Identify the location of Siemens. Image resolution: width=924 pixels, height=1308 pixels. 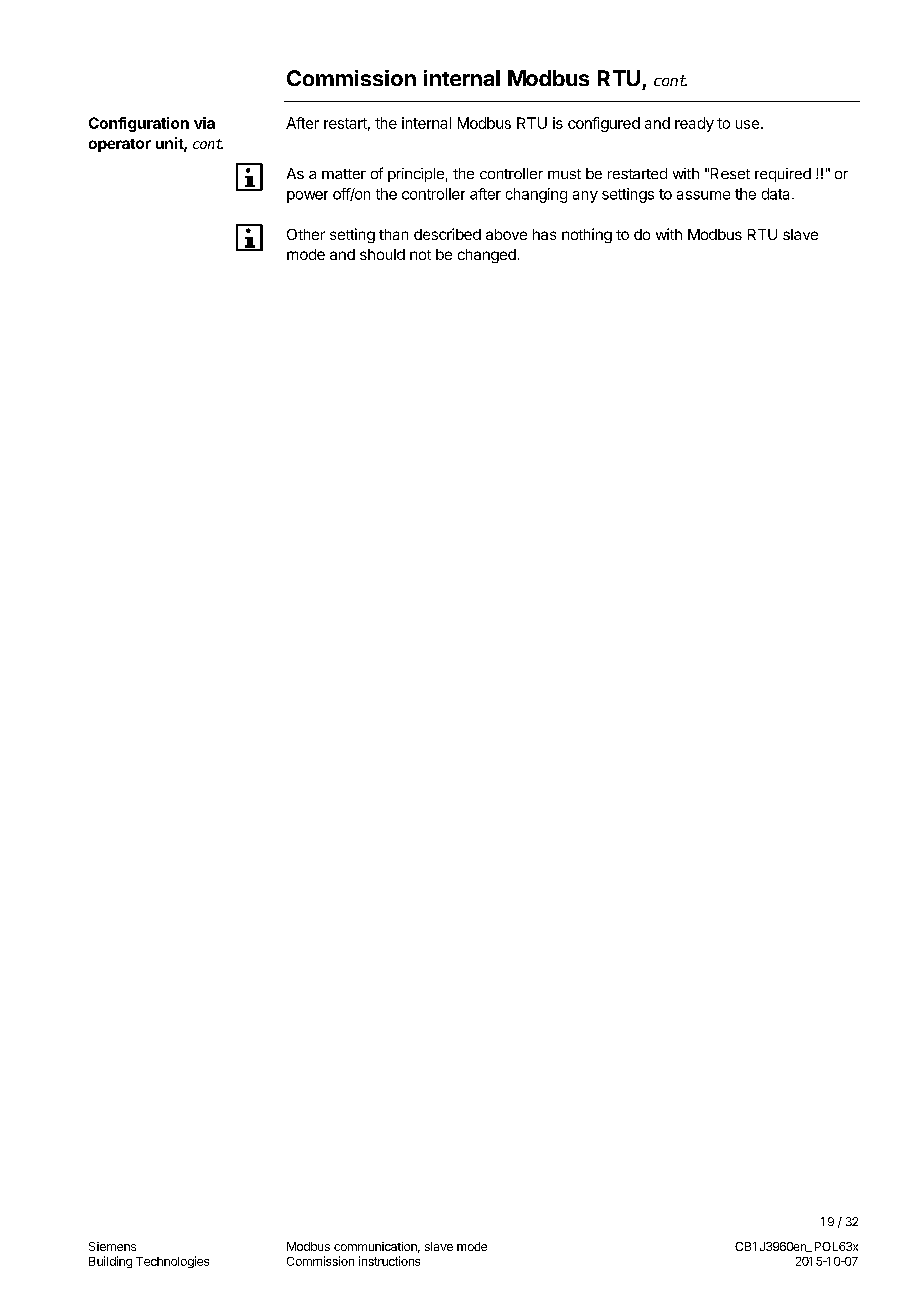
(112, 1246).
